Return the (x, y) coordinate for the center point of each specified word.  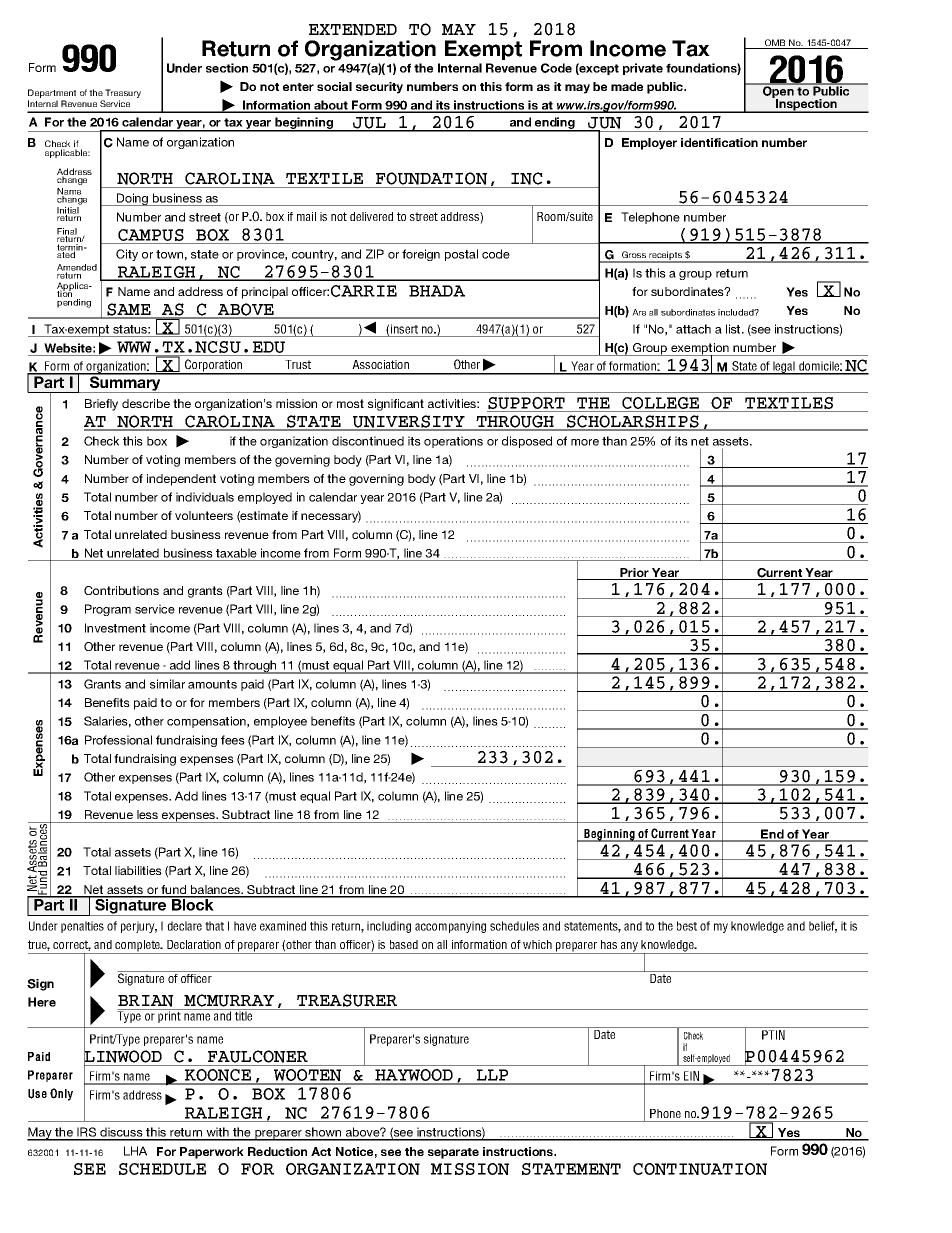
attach (693, 329)
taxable (236, 553)
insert (404, 329)
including (389, 927)
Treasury (122, 95)
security (379, 88)
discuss (121, 1133)
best (687, 926)
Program (108, 610)
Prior (634, 574)
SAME (129, 310)
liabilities (138, 870)
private (643, 69)
